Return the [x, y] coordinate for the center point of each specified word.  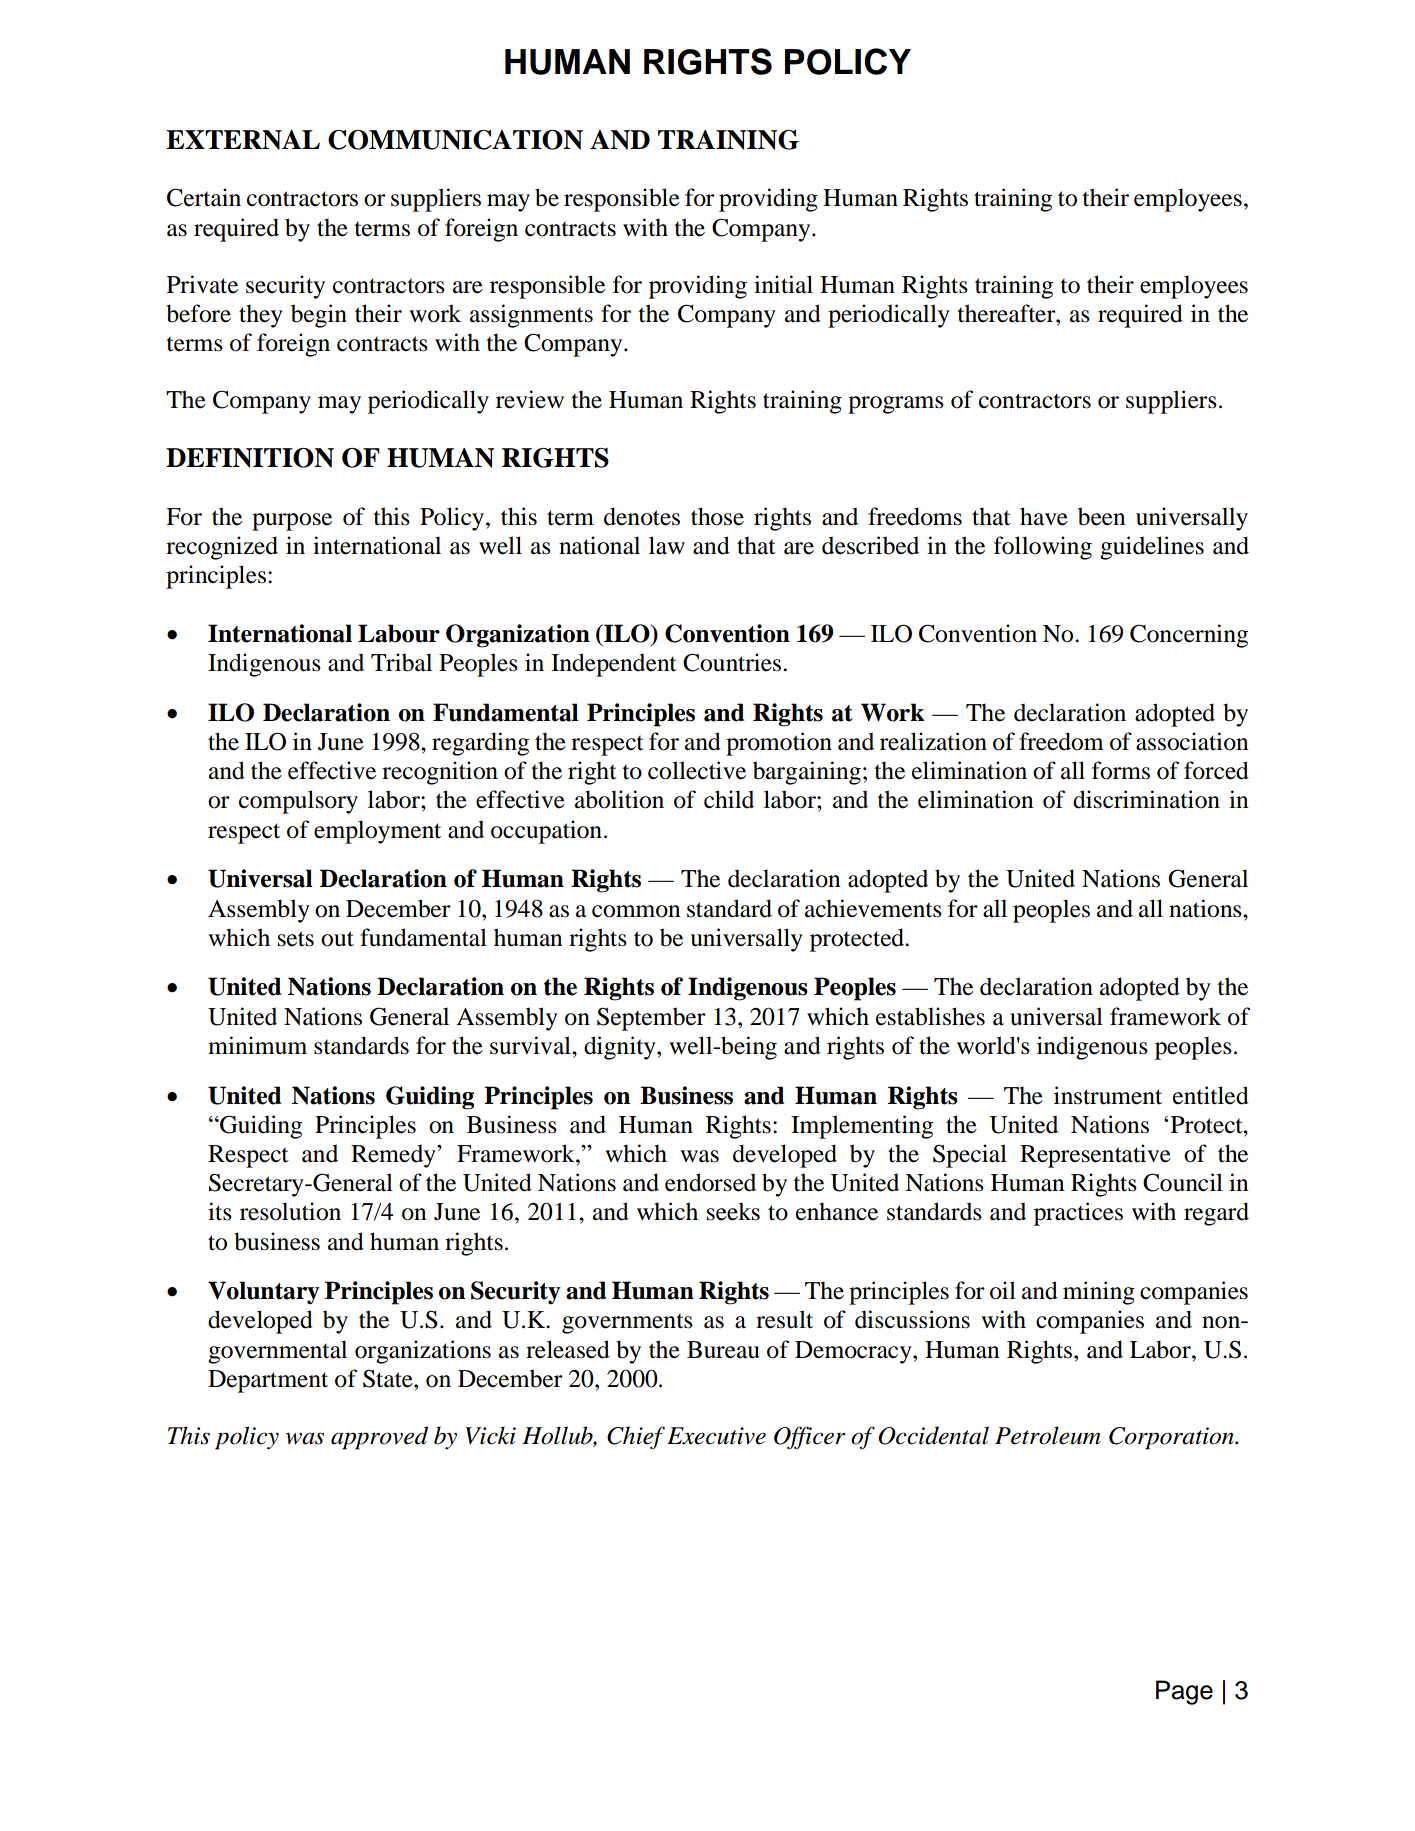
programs [896, 405]
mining [1099, 1293]
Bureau [723, 1350]
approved [379, 1438]
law [667, 545]
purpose [292, 522]
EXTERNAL [243, 140]
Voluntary [264, 1293]
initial [783, 284]
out [337, 939]
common [636, 911]
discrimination [1146, 799]
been [1102, 516]
